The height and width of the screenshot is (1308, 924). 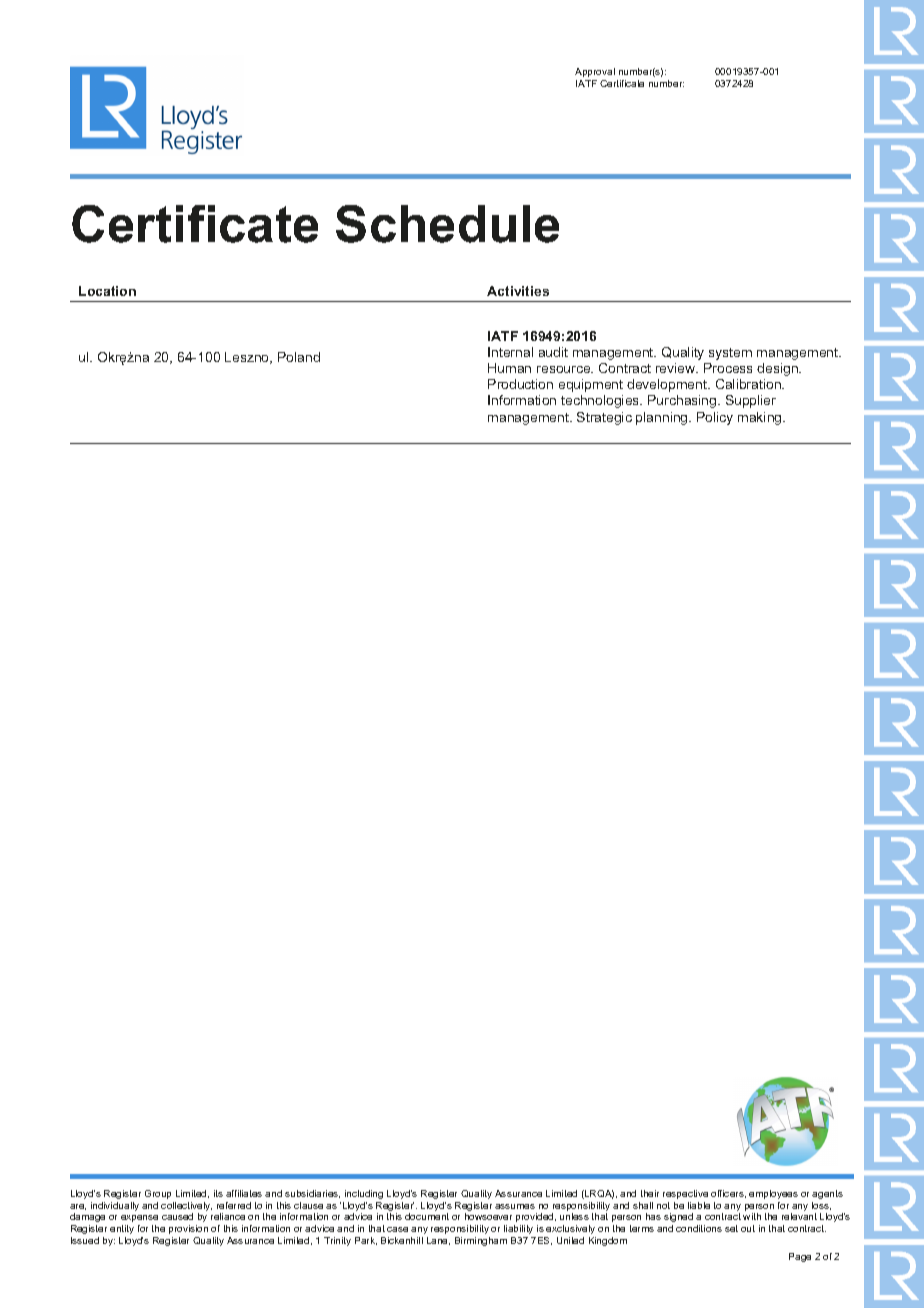 What do you see at coordinates (107, 291) in the screenshot?
I see `Location` at bounding box center [107, 291].
